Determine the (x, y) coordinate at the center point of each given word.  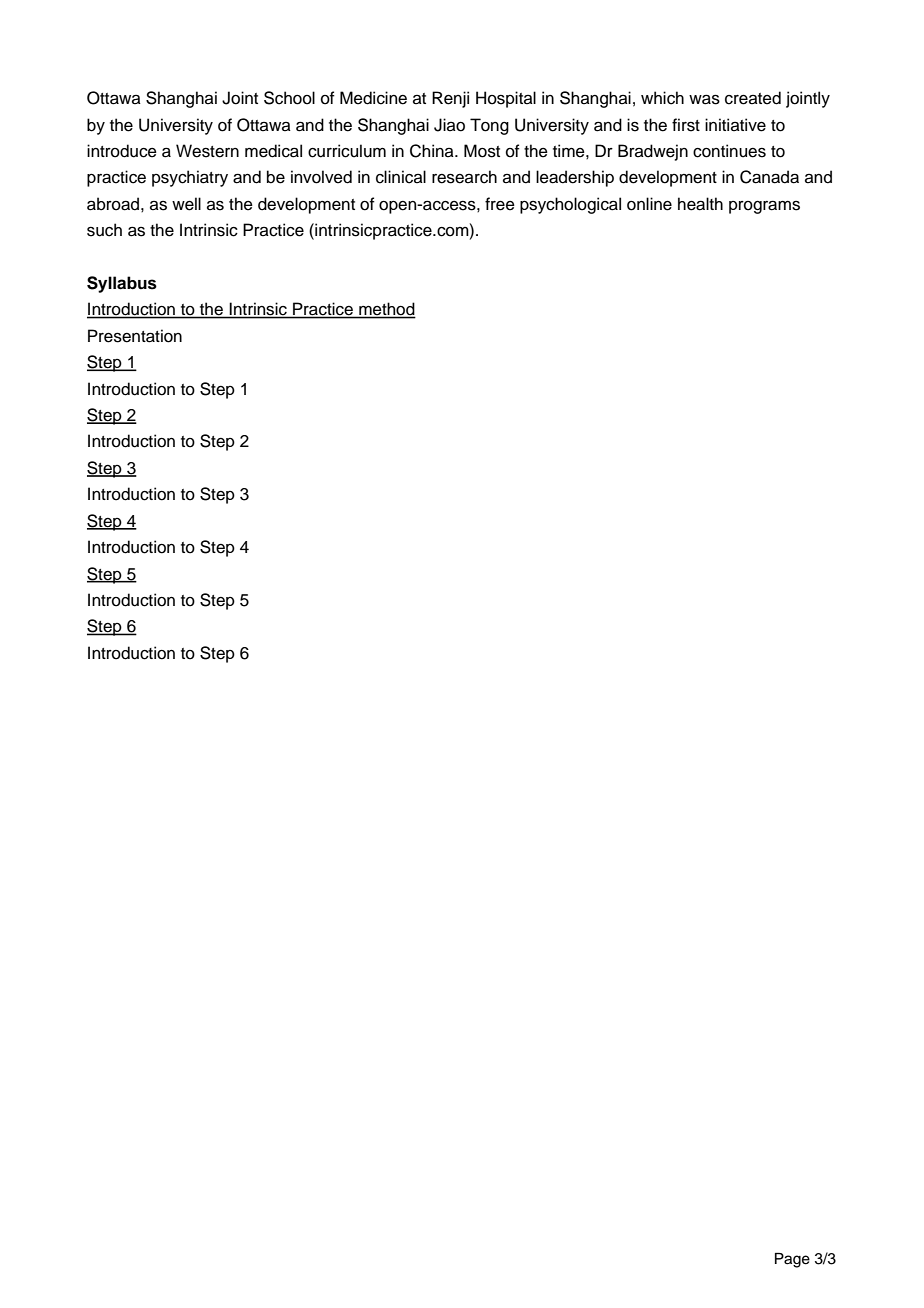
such (104, 230)
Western (207, 151)
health (700, 204)
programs (764, 207)
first (686, 125)
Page (792, 1260)
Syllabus (122, 284)
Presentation (135, 336)
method (386, 310)
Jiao (449, 125)
